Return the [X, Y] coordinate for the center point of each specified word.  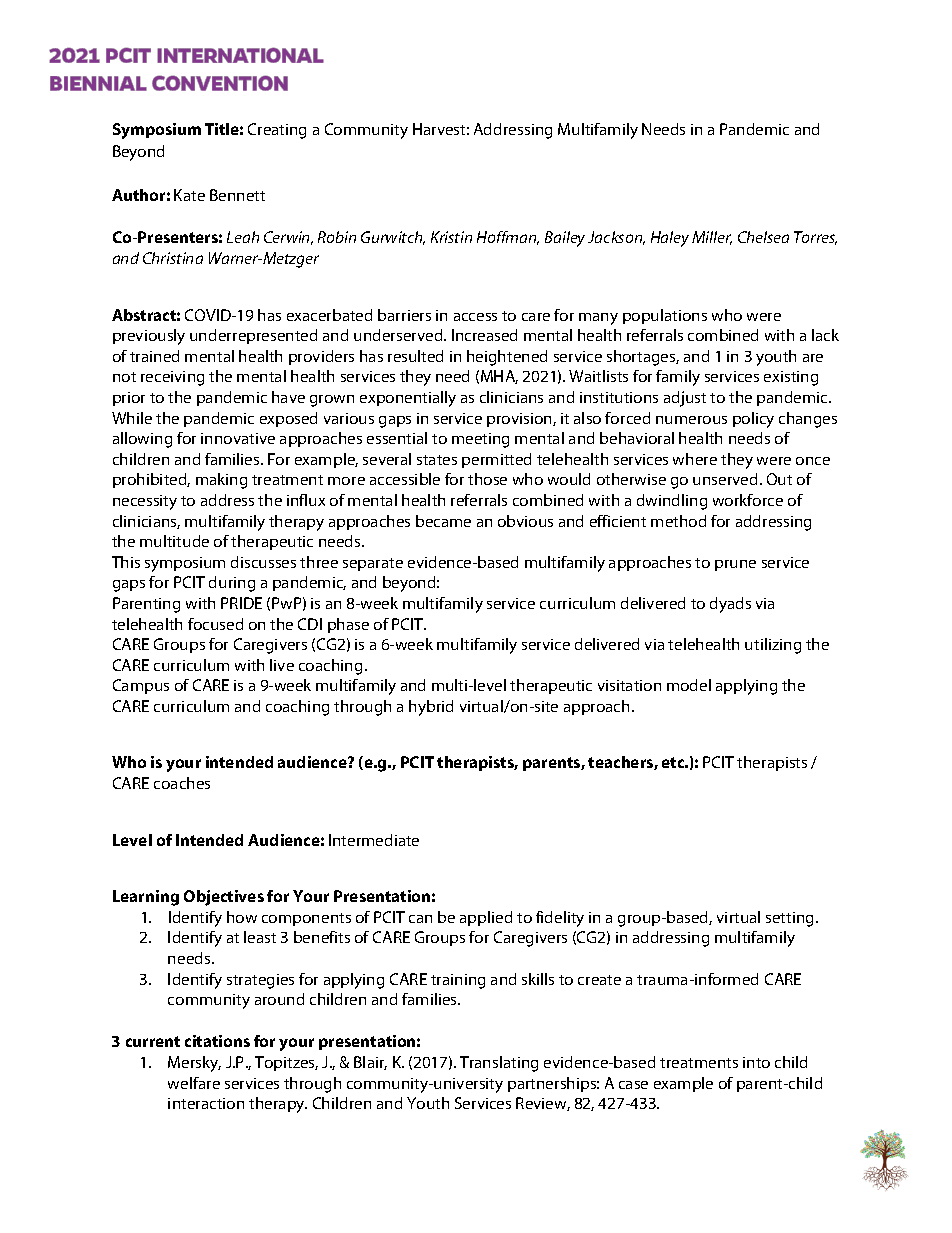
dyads [730, 605]
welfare [194, 1083]
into [756, 1062]
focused [215, 624]
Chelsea [763, 237]
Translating [499, 1064]
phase [348, 625]
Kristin [451, 237]
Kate [189, 195]
